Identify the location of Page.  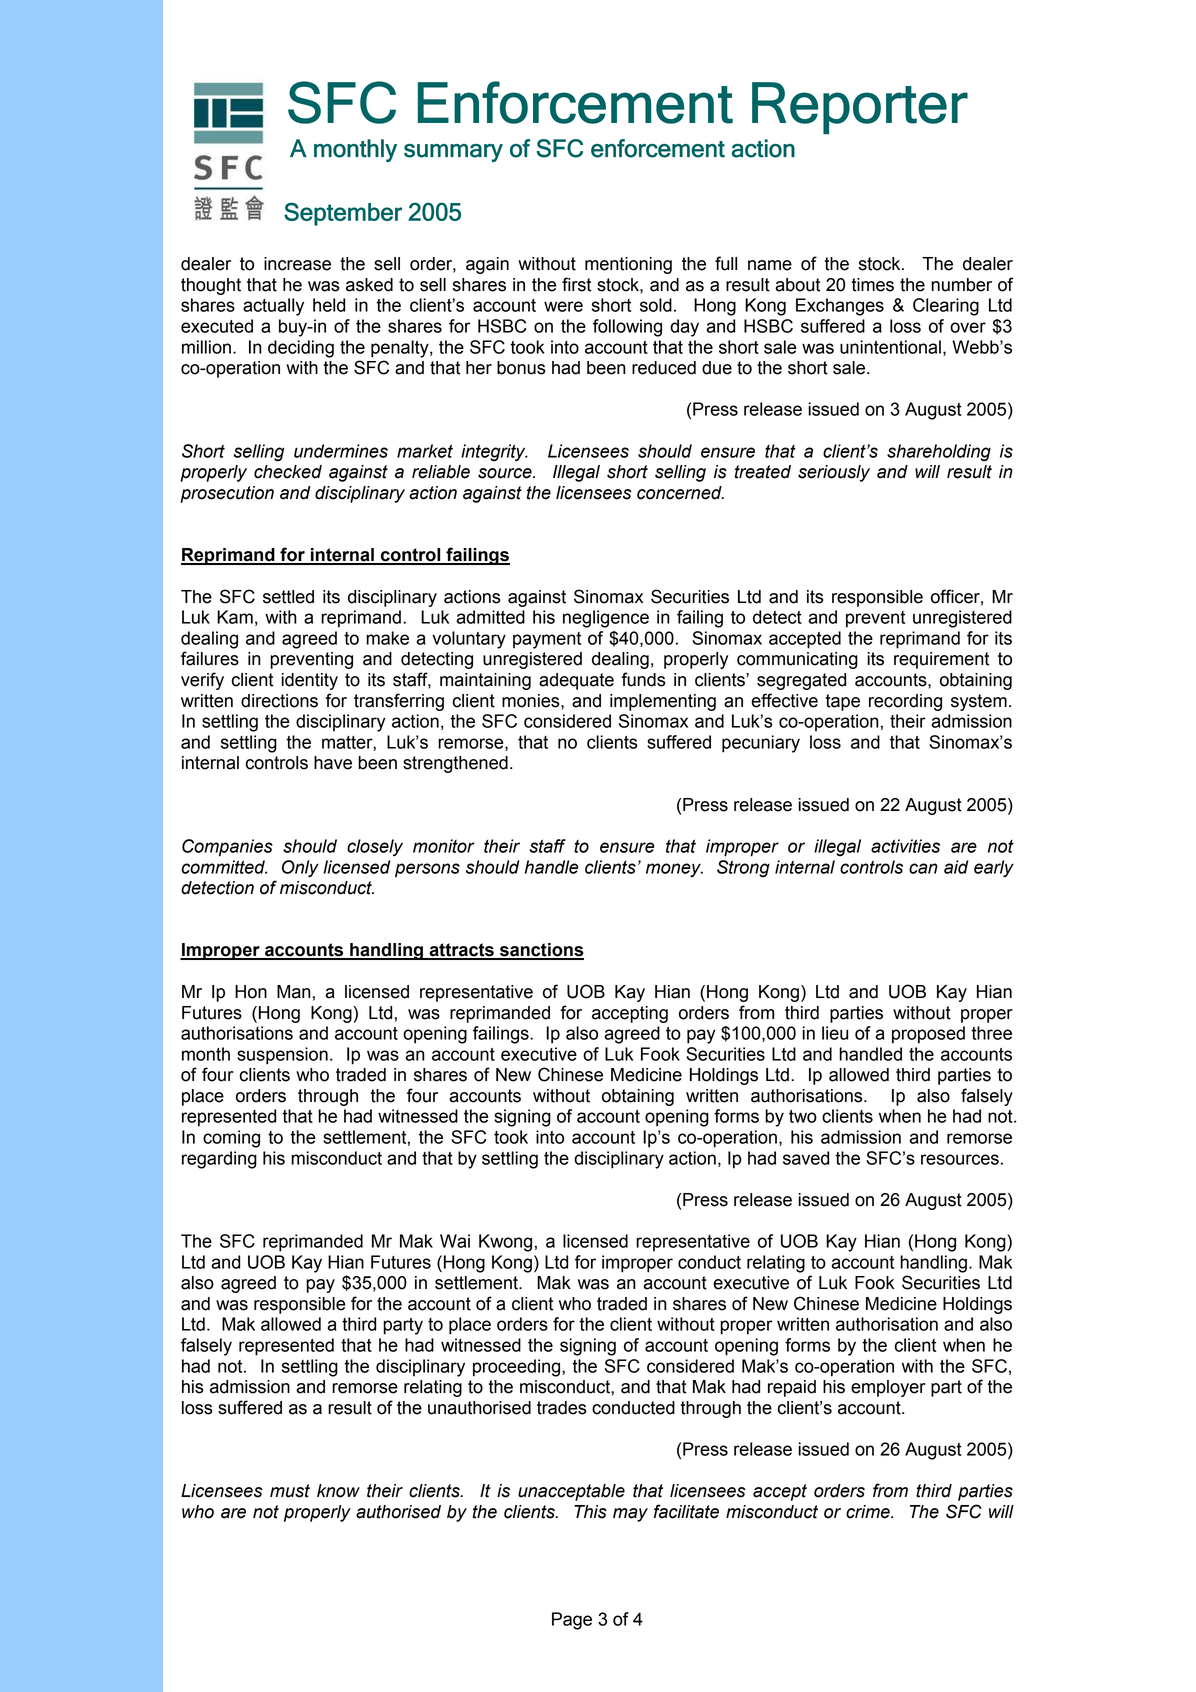
(572, 1621).
